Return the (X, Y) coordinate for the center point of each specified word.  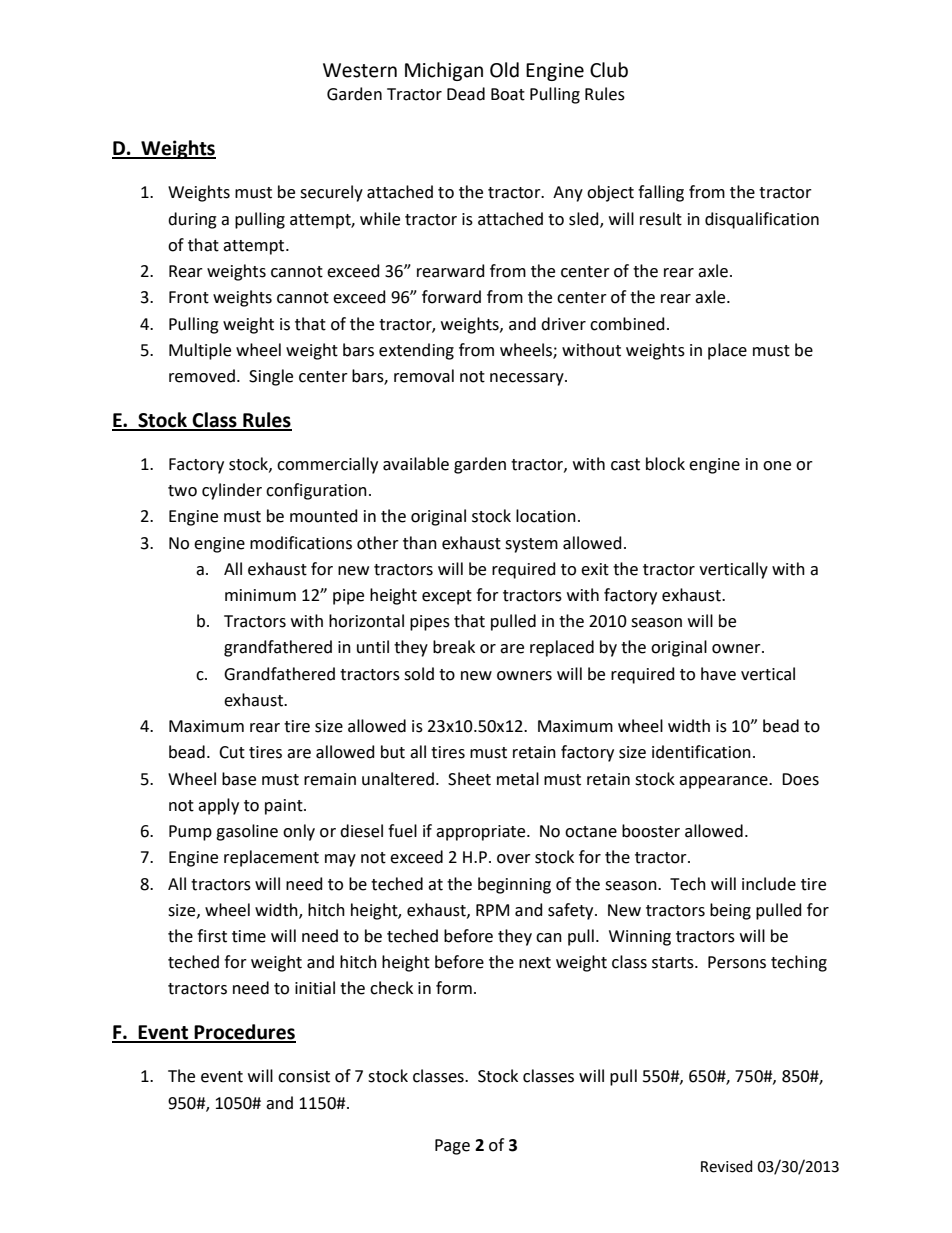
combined (627, 324)
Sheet (469, 779)
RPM (492, 910)
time (249, 936)
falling (661, 193)
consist (304, 1076)
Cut (232, 752)
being (730, 911)
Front (189, 297)
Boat (508, 94)
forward (451, 297)
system (531, 545)
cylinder (232, 491)
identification (701, 752)
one (777, 466)
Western (360, 70)
